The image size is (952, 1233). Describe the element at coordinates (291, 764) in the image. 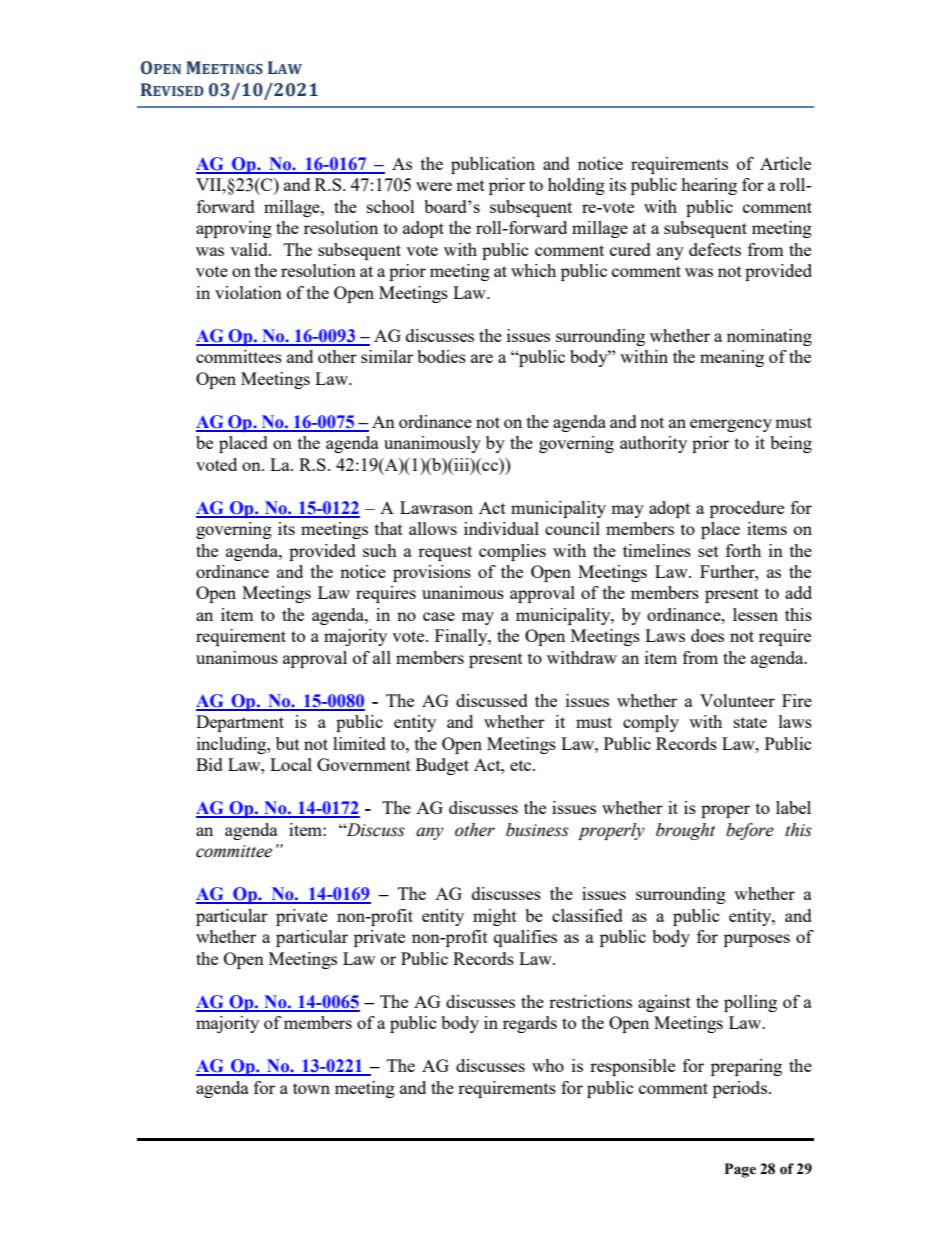

I see `Local` at that location.
